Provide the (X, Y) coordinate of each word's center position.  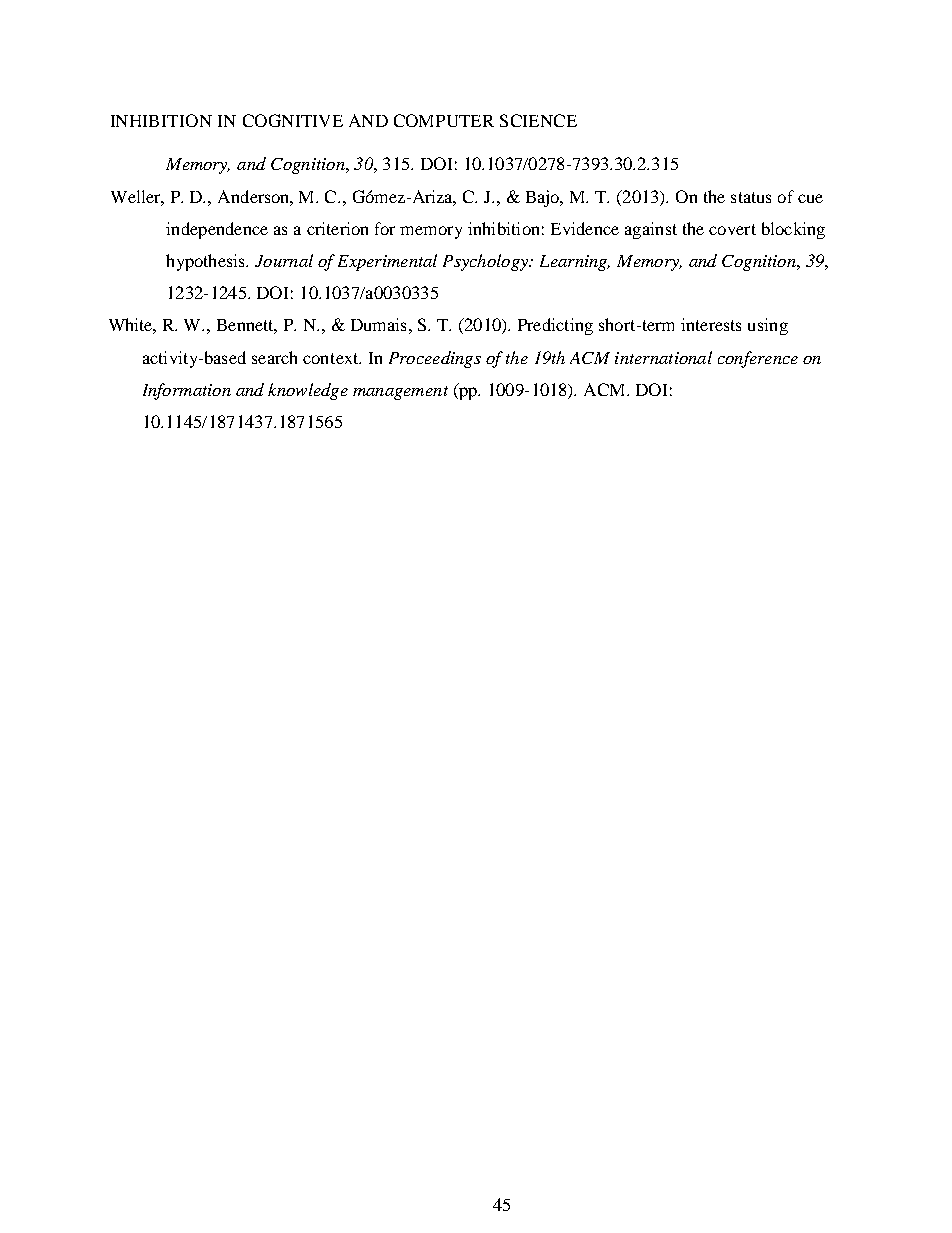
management (400, 393)
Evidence (585, 228)
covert (732, 229)
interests (711, 324)
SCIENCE (538, 120)
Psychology (486, 262)
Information (187, 391)
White (132, 326)
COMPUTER (444, 120)
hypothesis (207, 262)
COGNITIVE (293, 120)
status (751, 197)
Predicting (555, 326)
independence (217, 230)
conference (758, 359)
